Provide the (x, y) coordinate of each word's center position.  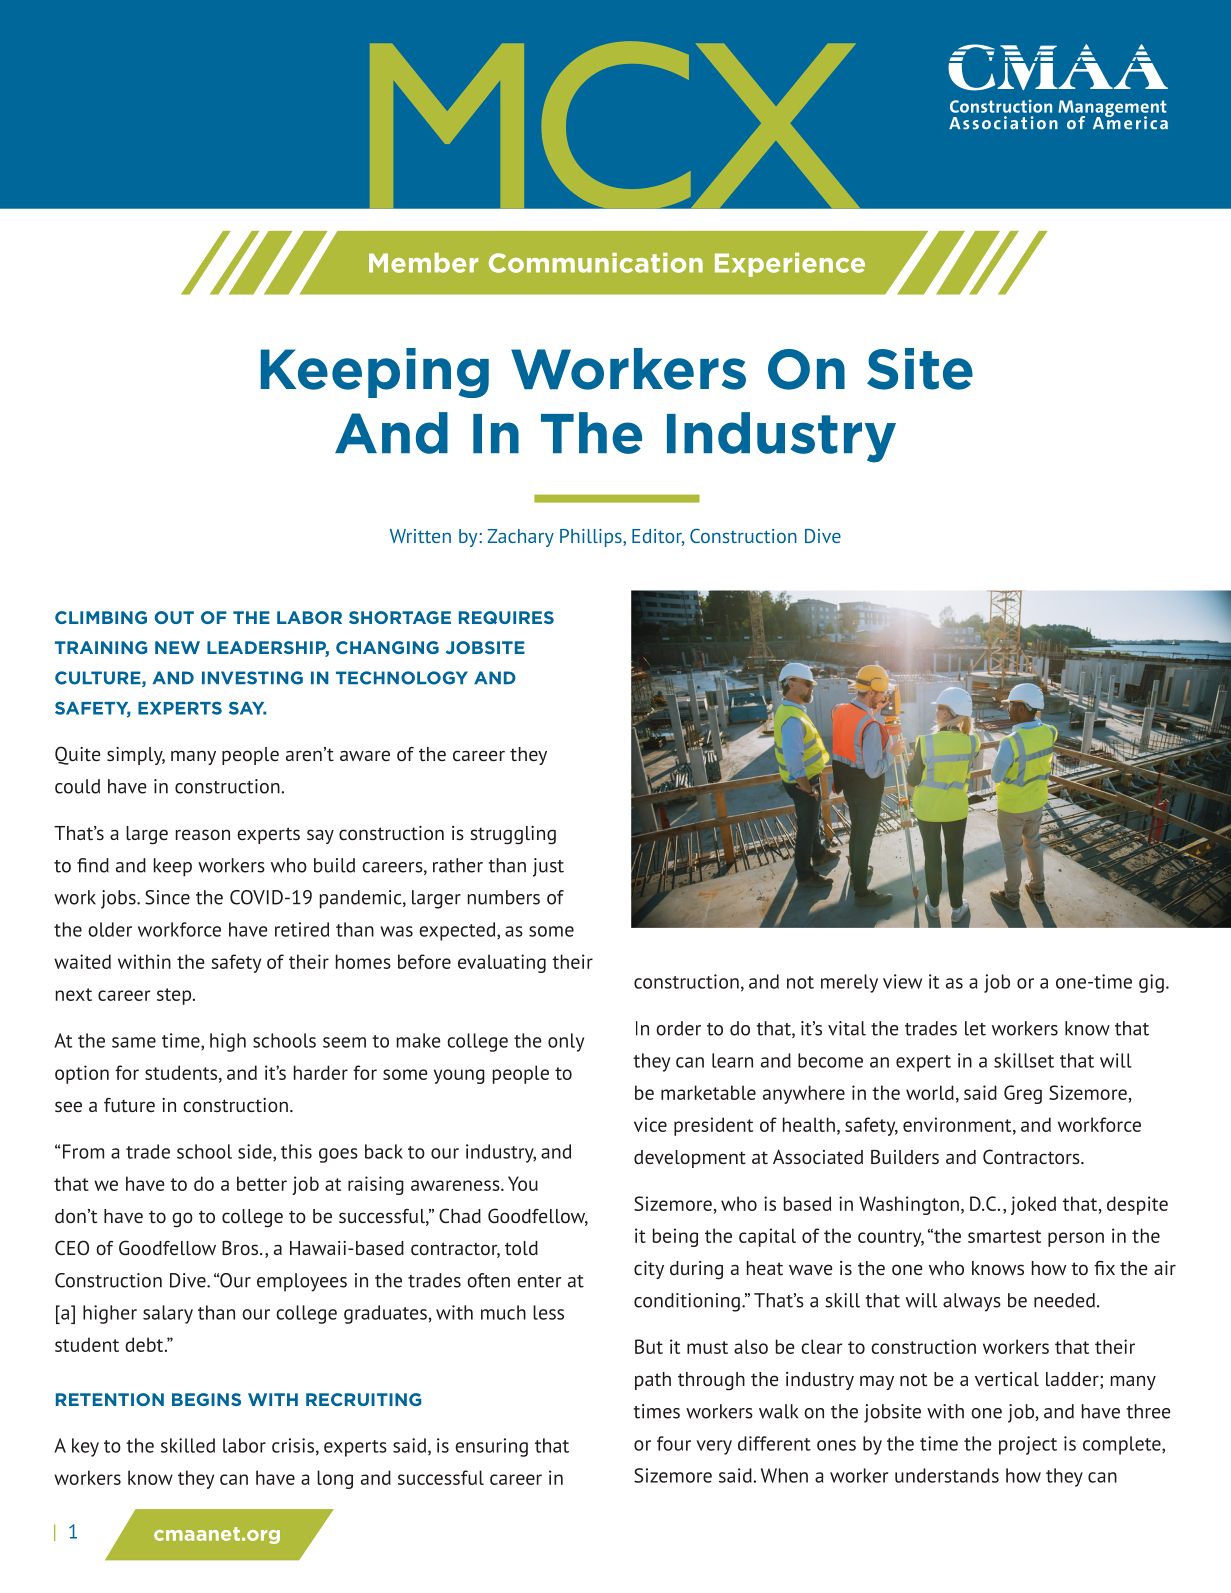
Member (423, 263)
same (134, 1042)
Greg (1023, 1094)
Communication (596, 263)
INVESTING (252, 678)
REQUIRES (506, 617)
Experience (790, 265)
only (566, 1042)
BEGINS (206, 1399)
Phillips (592, 538)
